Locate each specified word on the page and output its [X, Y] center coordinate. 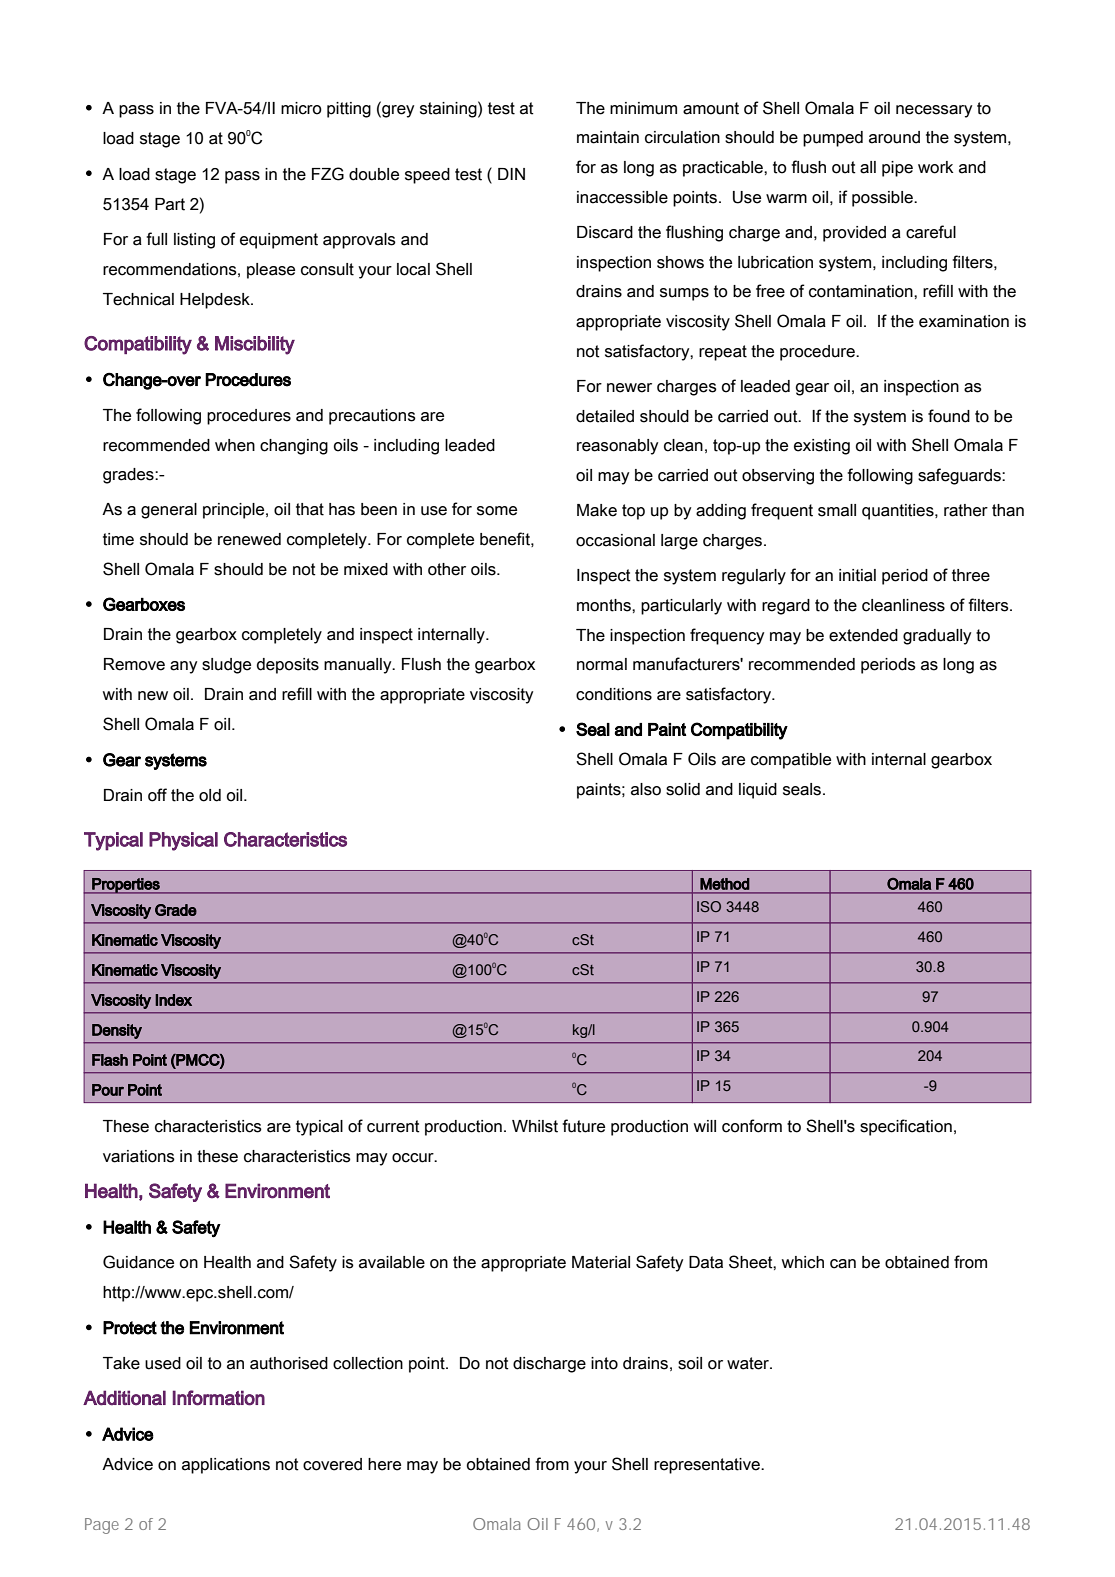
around [894, 137]
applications [226, 1466]
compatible [791, 761]
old [210, 795]
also [646, 789]
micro [301, 108]
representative [708, 1466]
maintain [608, 137]
